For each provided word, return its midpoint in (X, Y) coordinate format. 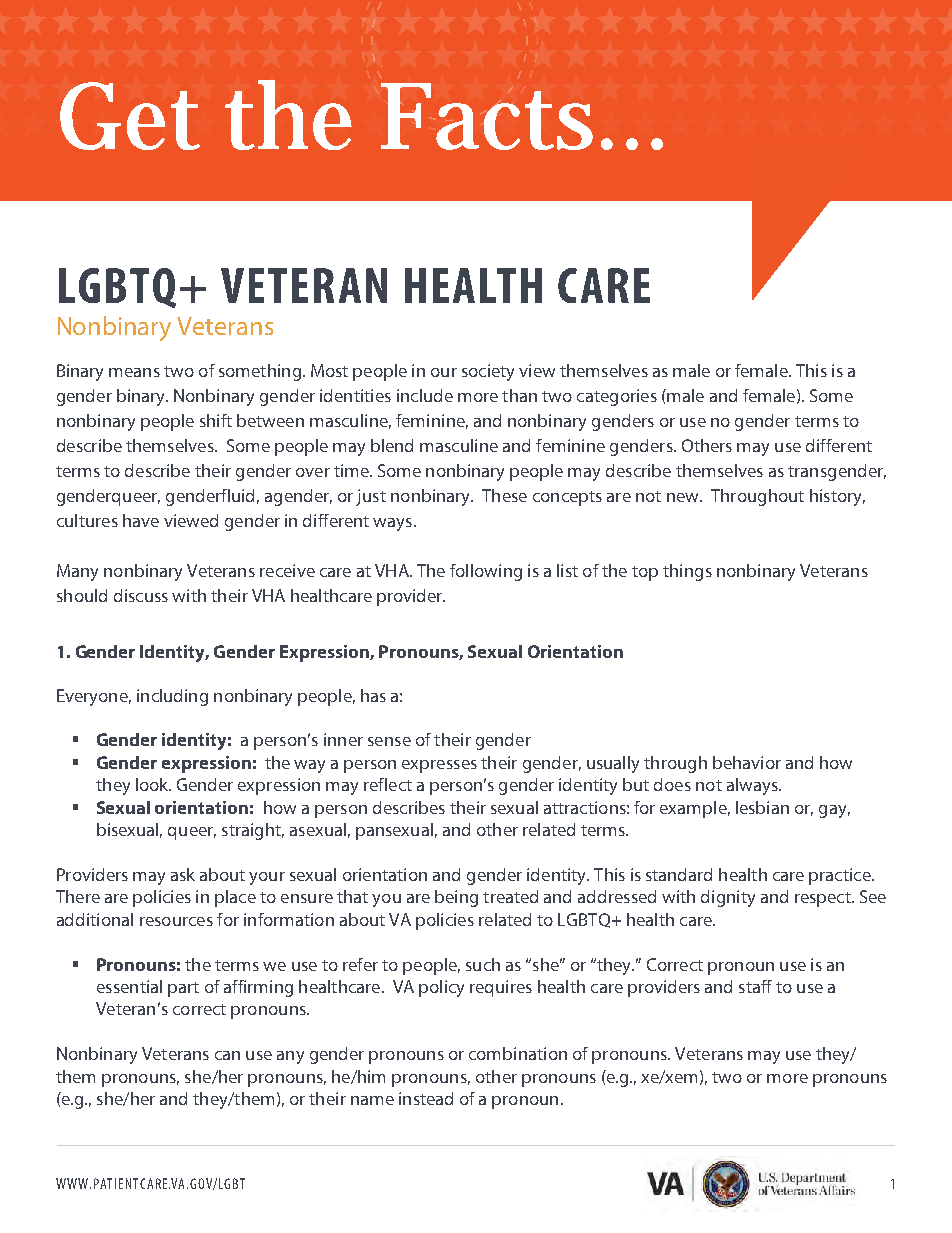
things (687, 572)
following (486, 572)
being (456, 898)
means (134, 372)
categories (617, 397)
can (227, 1055)
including (172, 697)
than (519, 395)
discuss (141, 595)
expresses (439, 766)
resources (176, 921)
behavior (747, 762)
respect (824, 899)
